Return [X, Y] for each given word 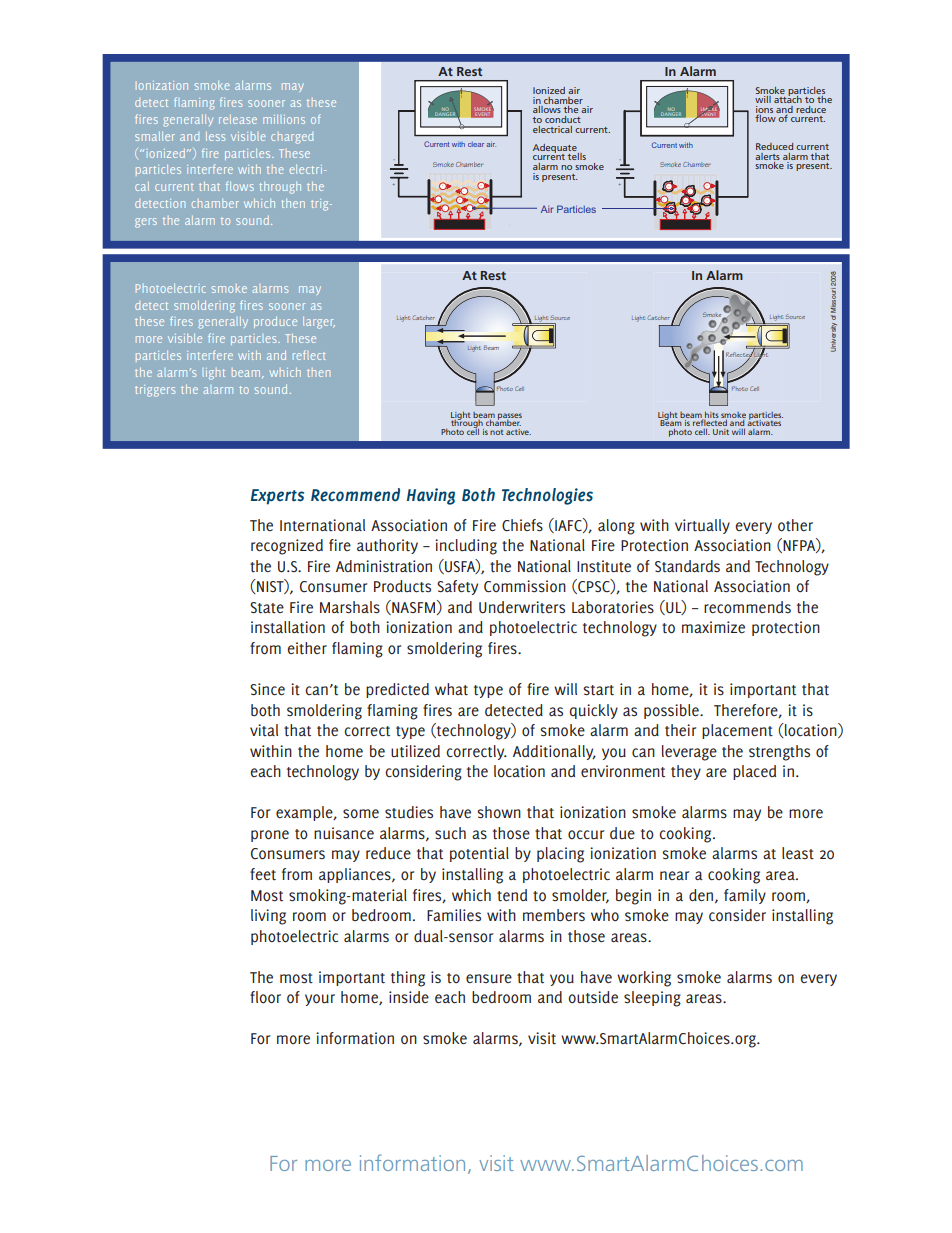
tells [576, 156]
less [215, 136]
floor [265, 997]
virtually [702, 526]
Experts [277, 497]
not [496, 432]
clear [476, 144]
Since [267, 689]
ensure [489, 978]
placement [737, 731]
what [451, 689]
